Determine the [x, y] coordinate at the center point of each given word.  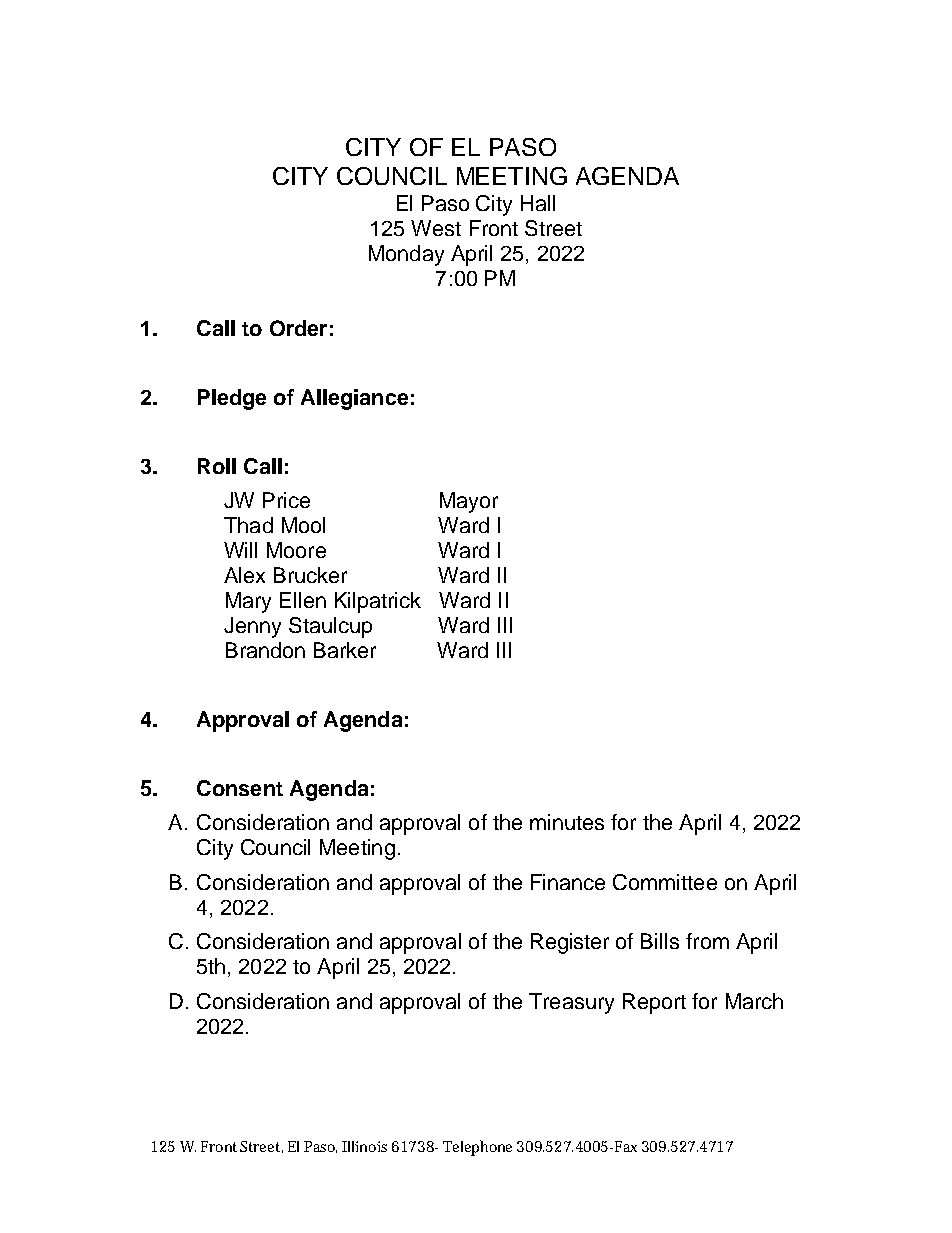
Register [570, 943]
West [436, 228]
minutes [567, 822]
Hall [538, 203]
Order [298, 328]
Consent [240, 788]
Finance [568, 882]
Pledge [232, 399]
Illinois [364, 1146]
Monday [406, 255]
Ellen [303, 600]
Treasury [571, 1003]
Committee [665, 882]
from [707, 941]
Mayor [469, 502]
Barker [345, 650]
